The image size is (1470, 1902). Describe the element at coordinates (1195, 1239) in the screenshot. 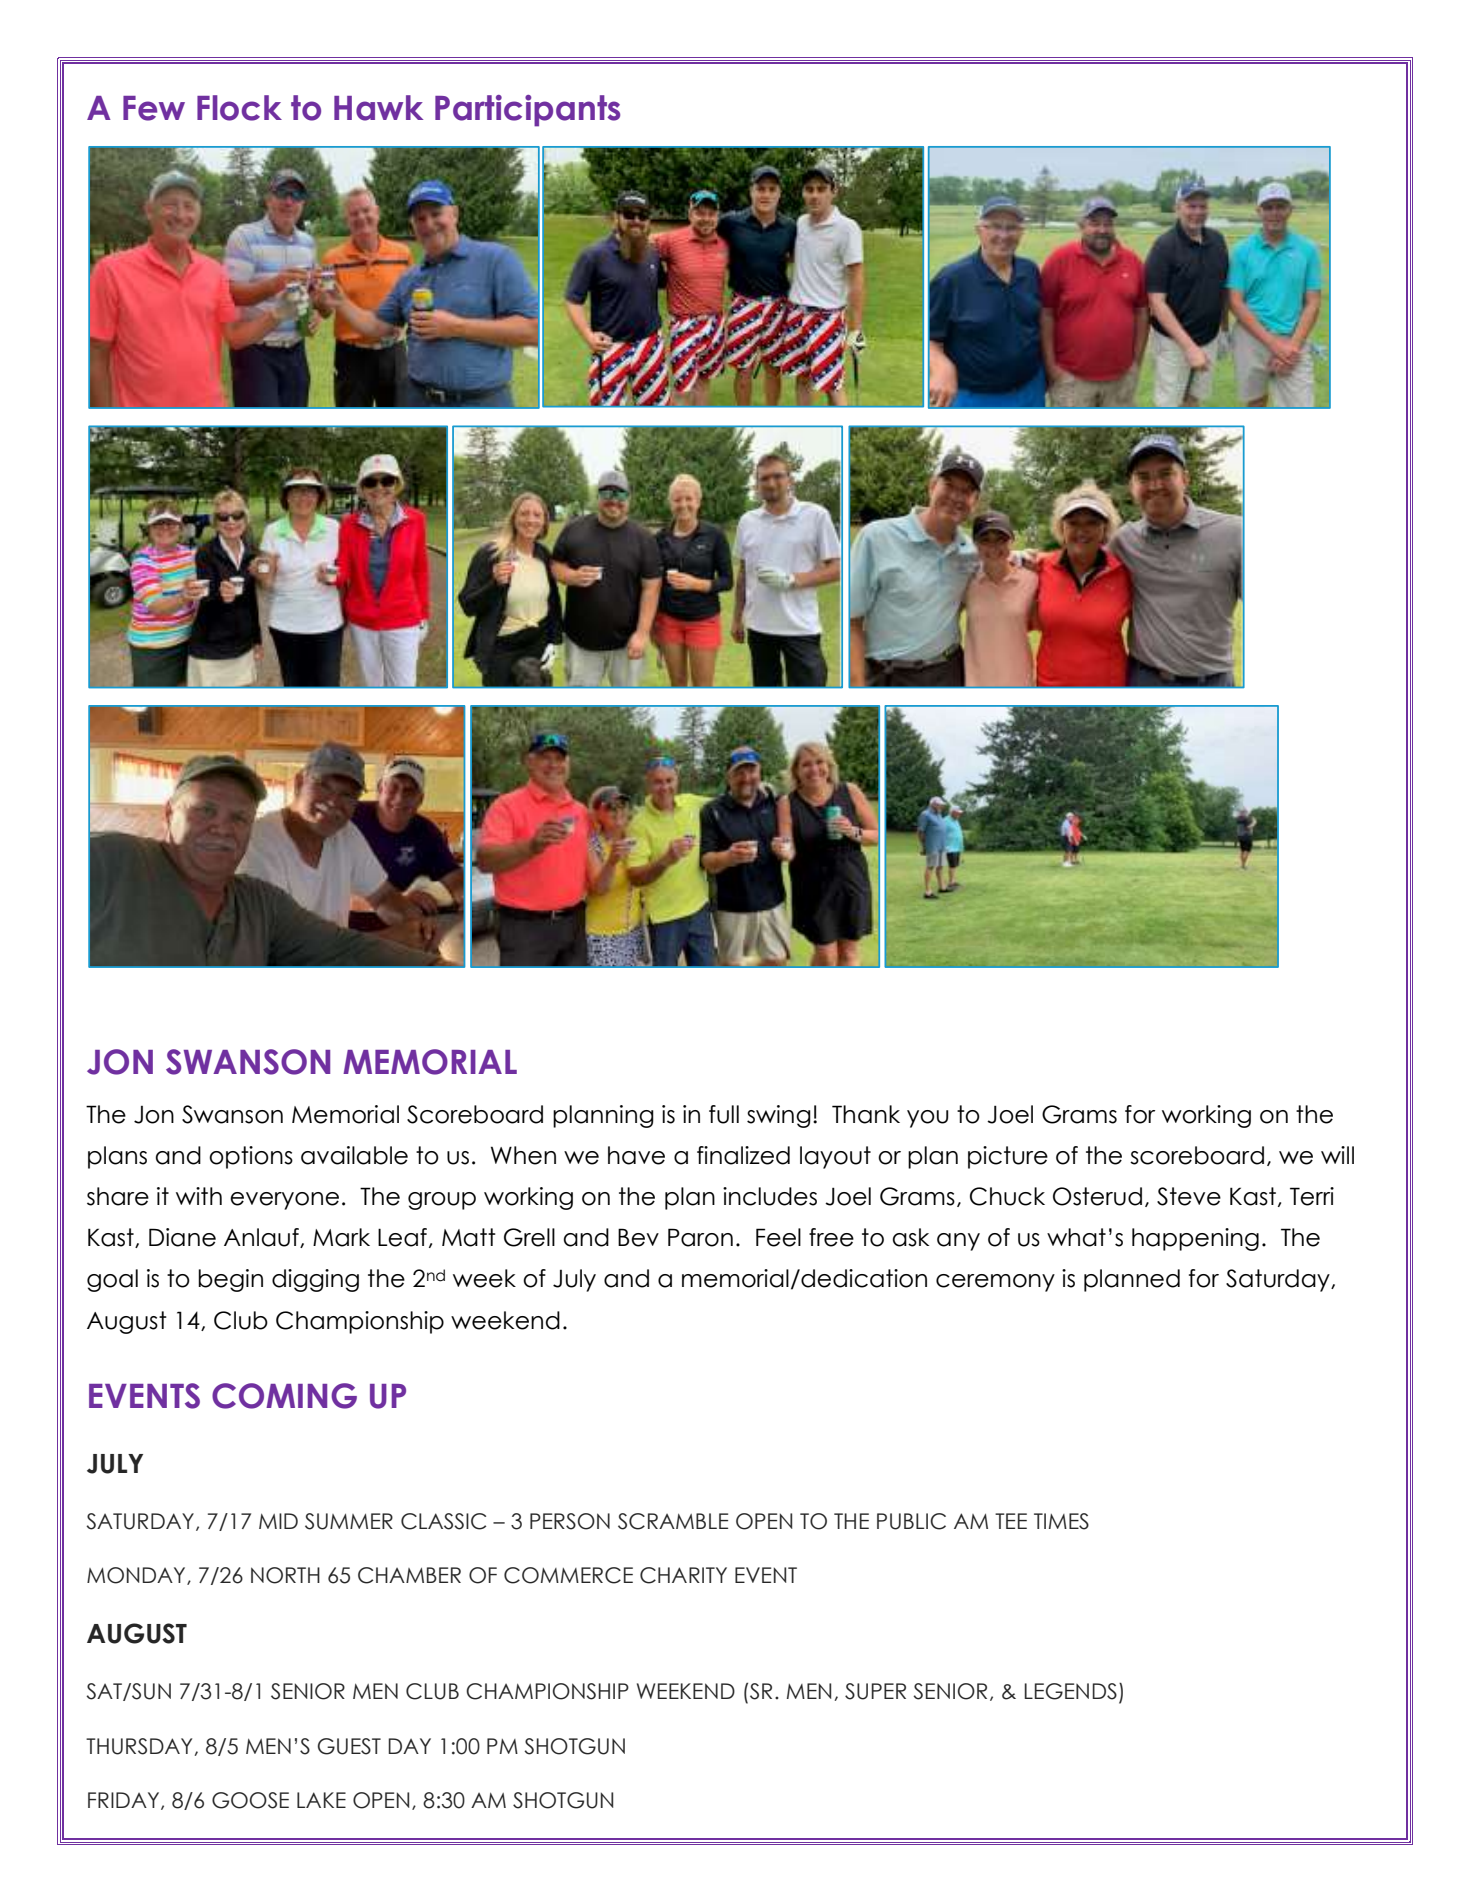

I see `happening` at that location.
